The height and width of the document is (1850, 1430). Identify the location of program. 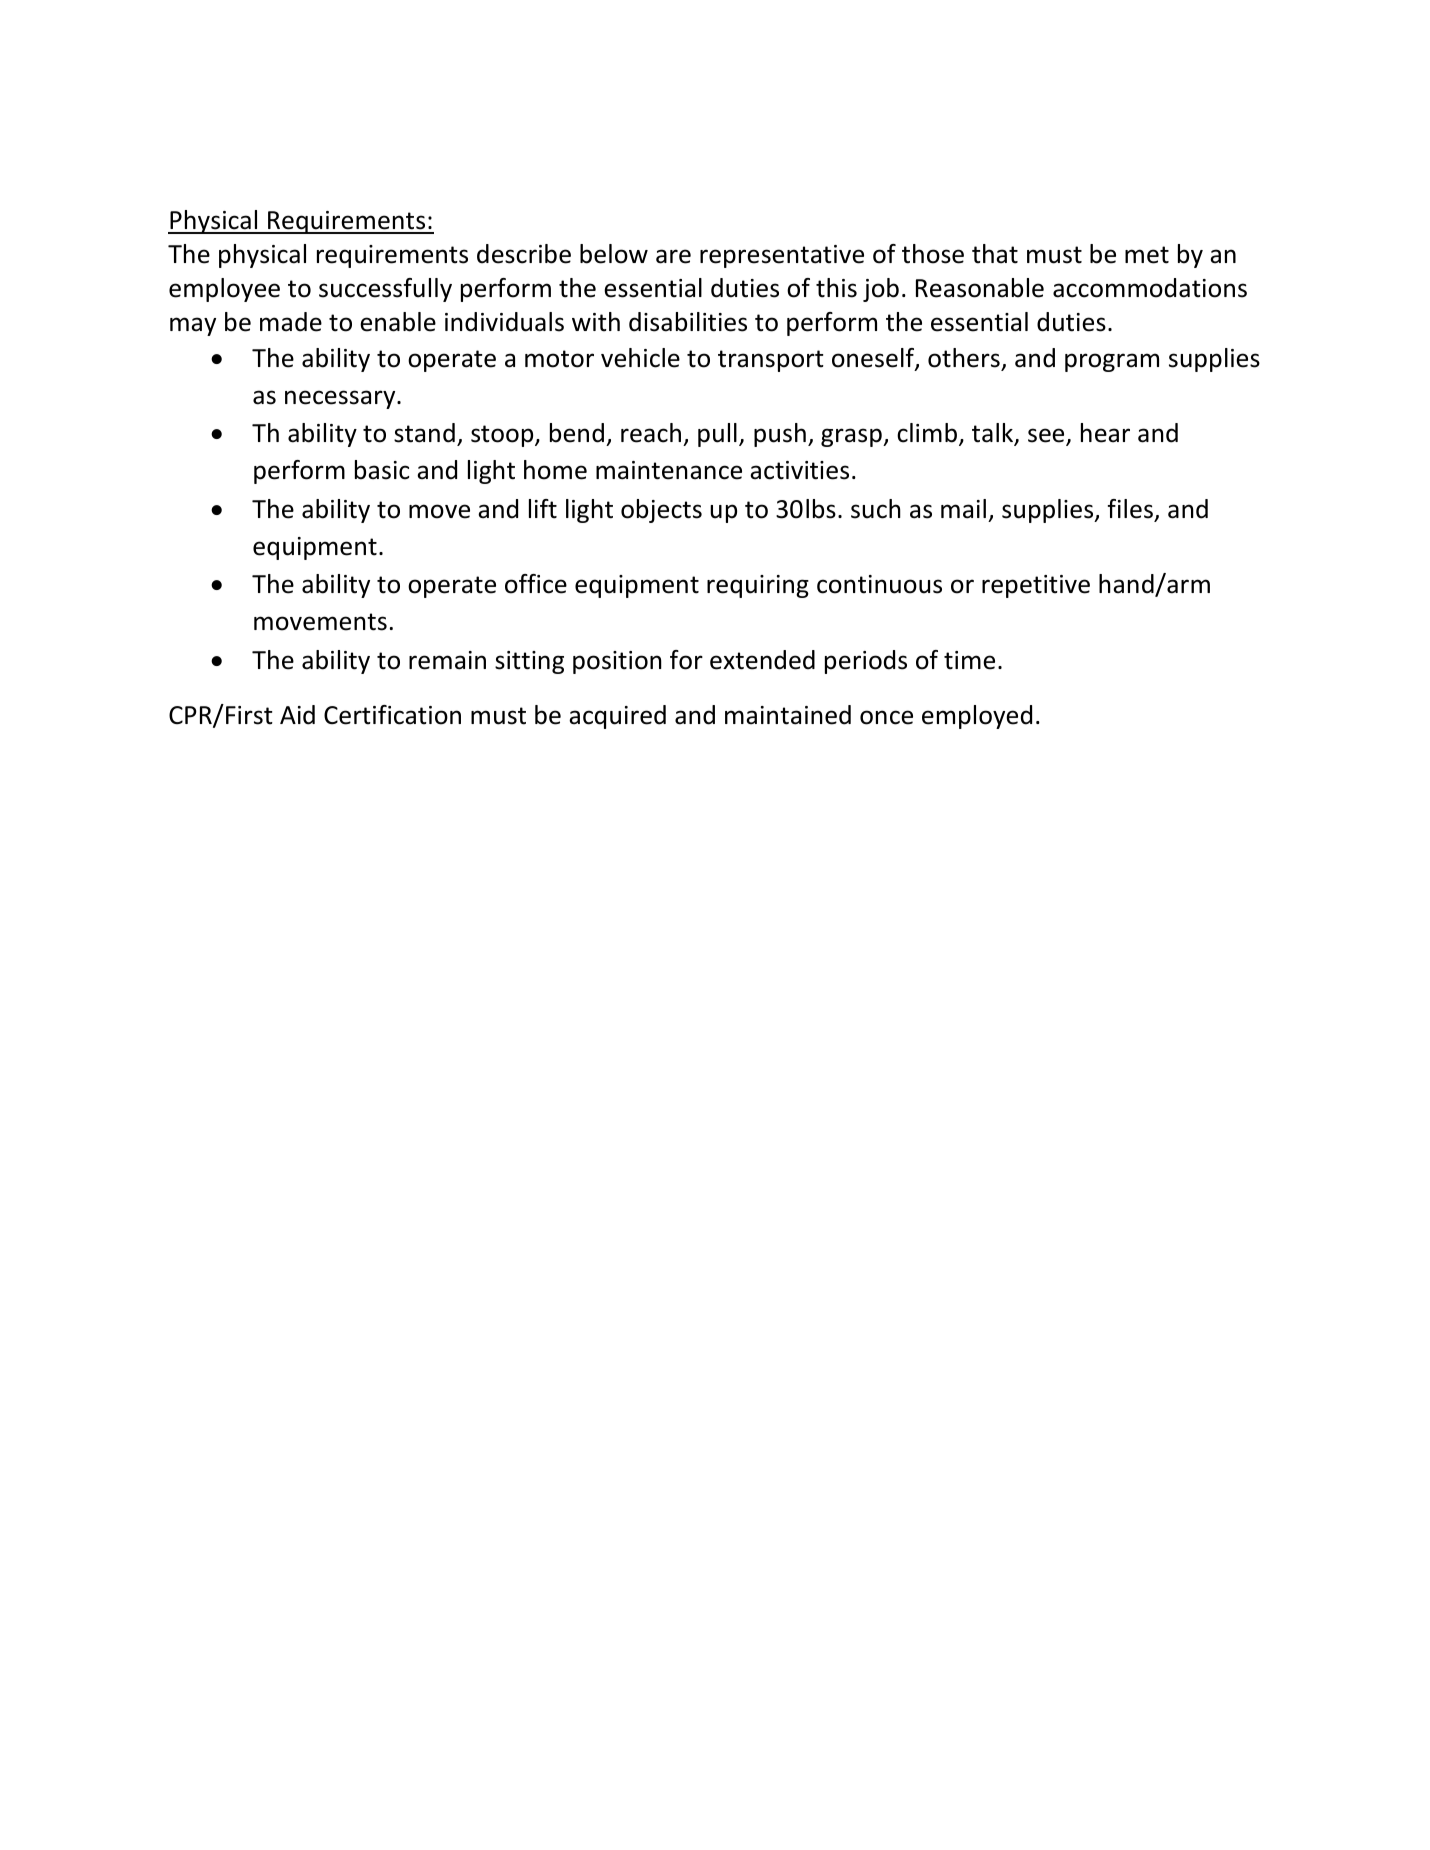
(1112, 362).
